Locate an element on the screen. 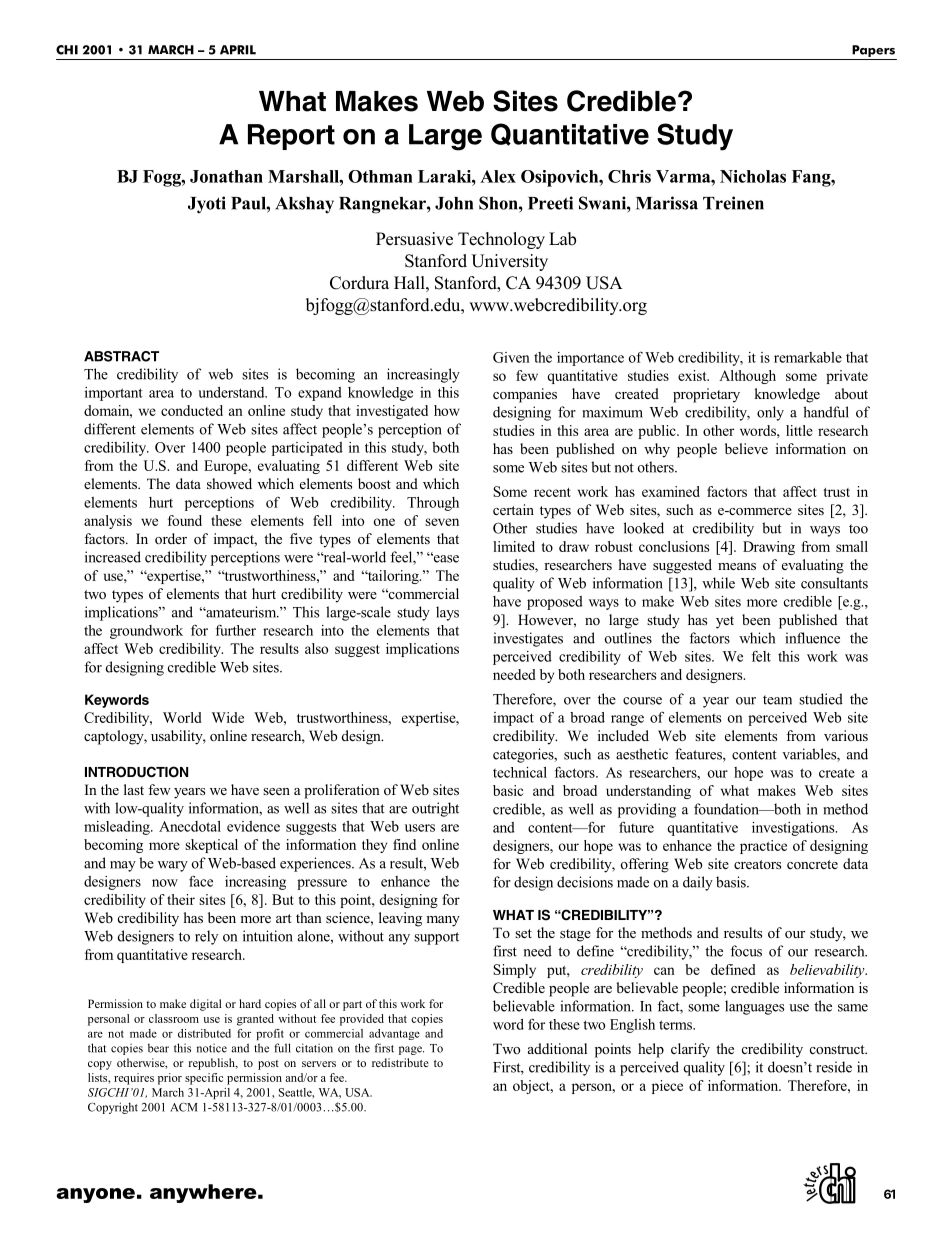 This screenshot has width=952, height=1233. creators is located at coordinates (757, 864).
